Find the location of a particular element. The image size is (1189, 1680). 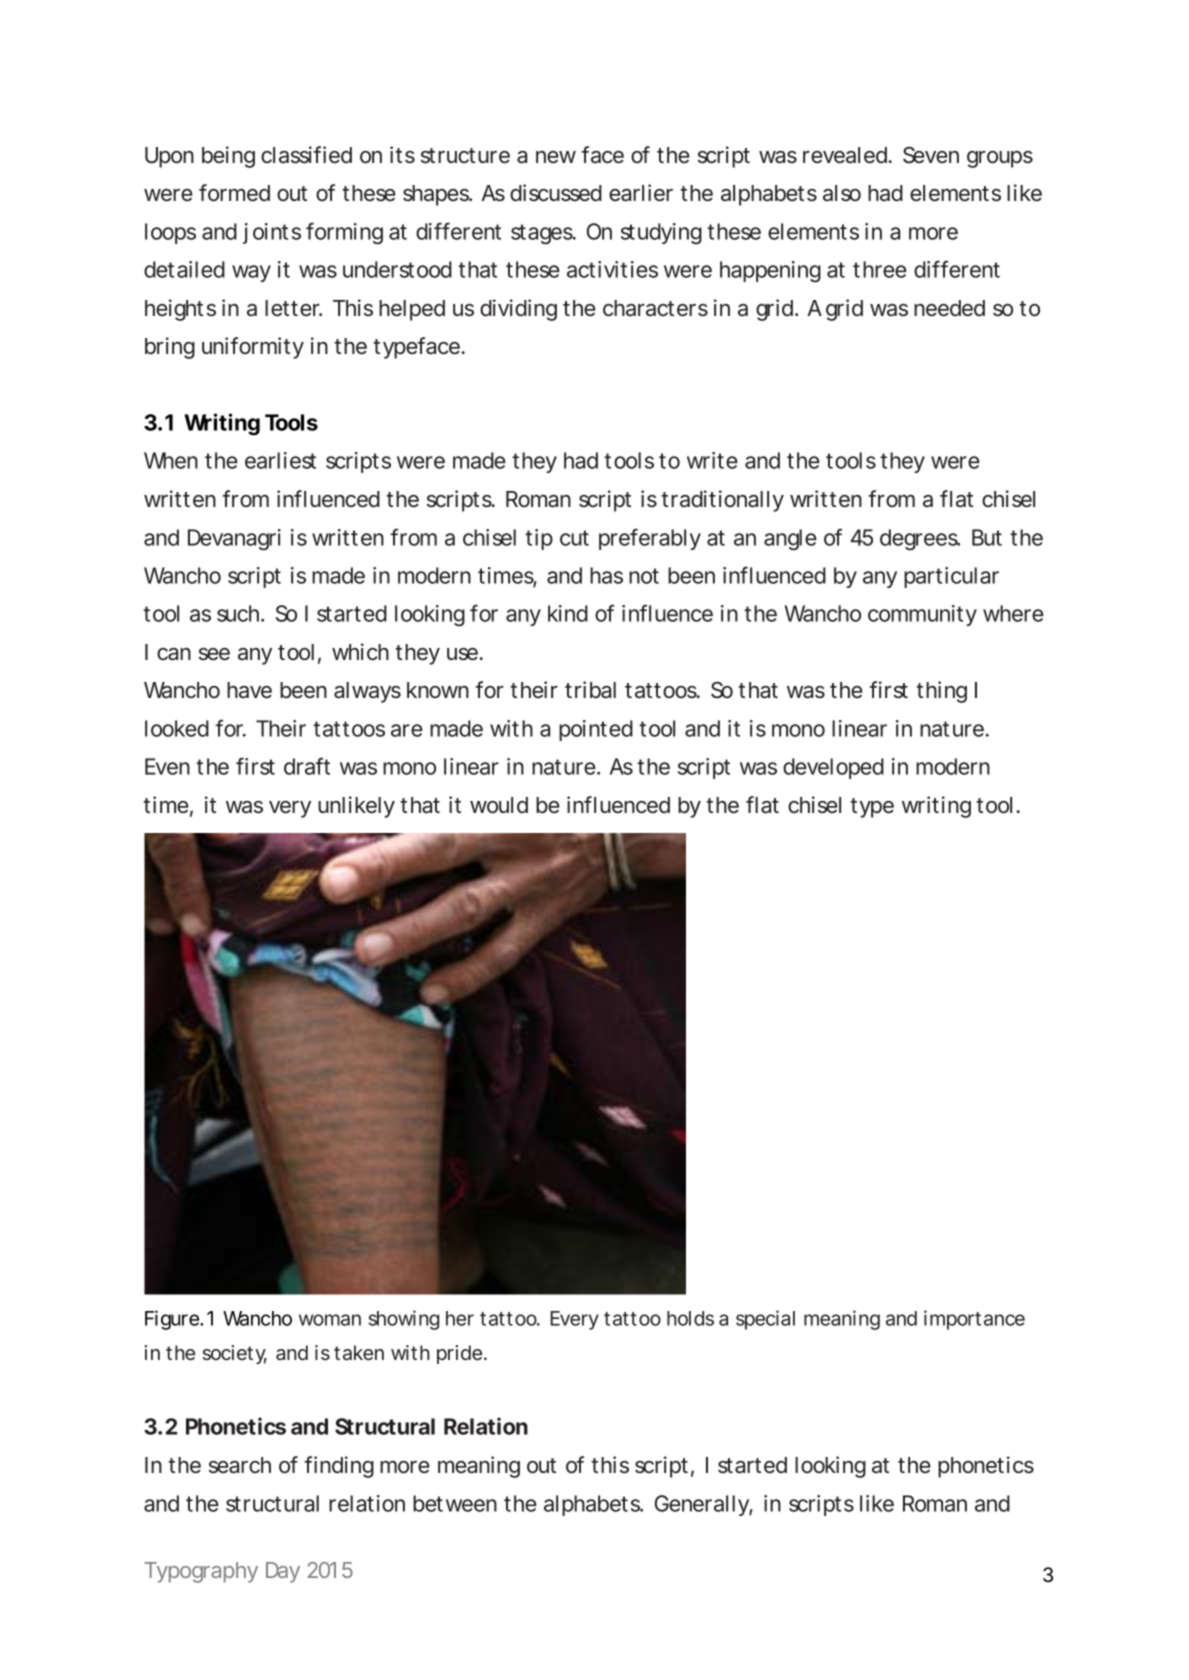

formed is located at coordinates (234, 193).
